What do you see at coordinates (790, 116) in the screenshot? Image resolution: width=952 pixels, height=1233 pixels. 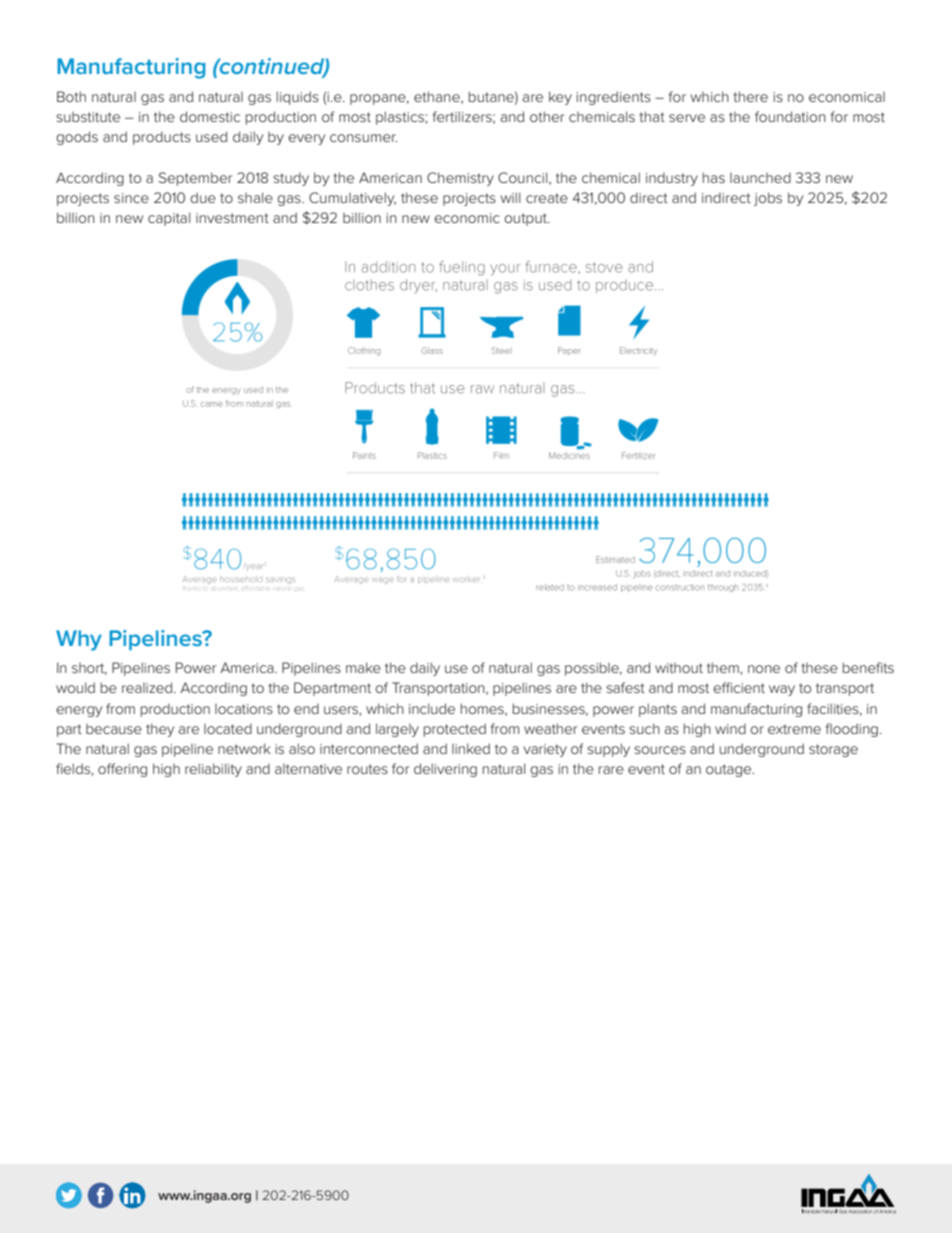 I see `foundation` at bounding box center [790, 116].
